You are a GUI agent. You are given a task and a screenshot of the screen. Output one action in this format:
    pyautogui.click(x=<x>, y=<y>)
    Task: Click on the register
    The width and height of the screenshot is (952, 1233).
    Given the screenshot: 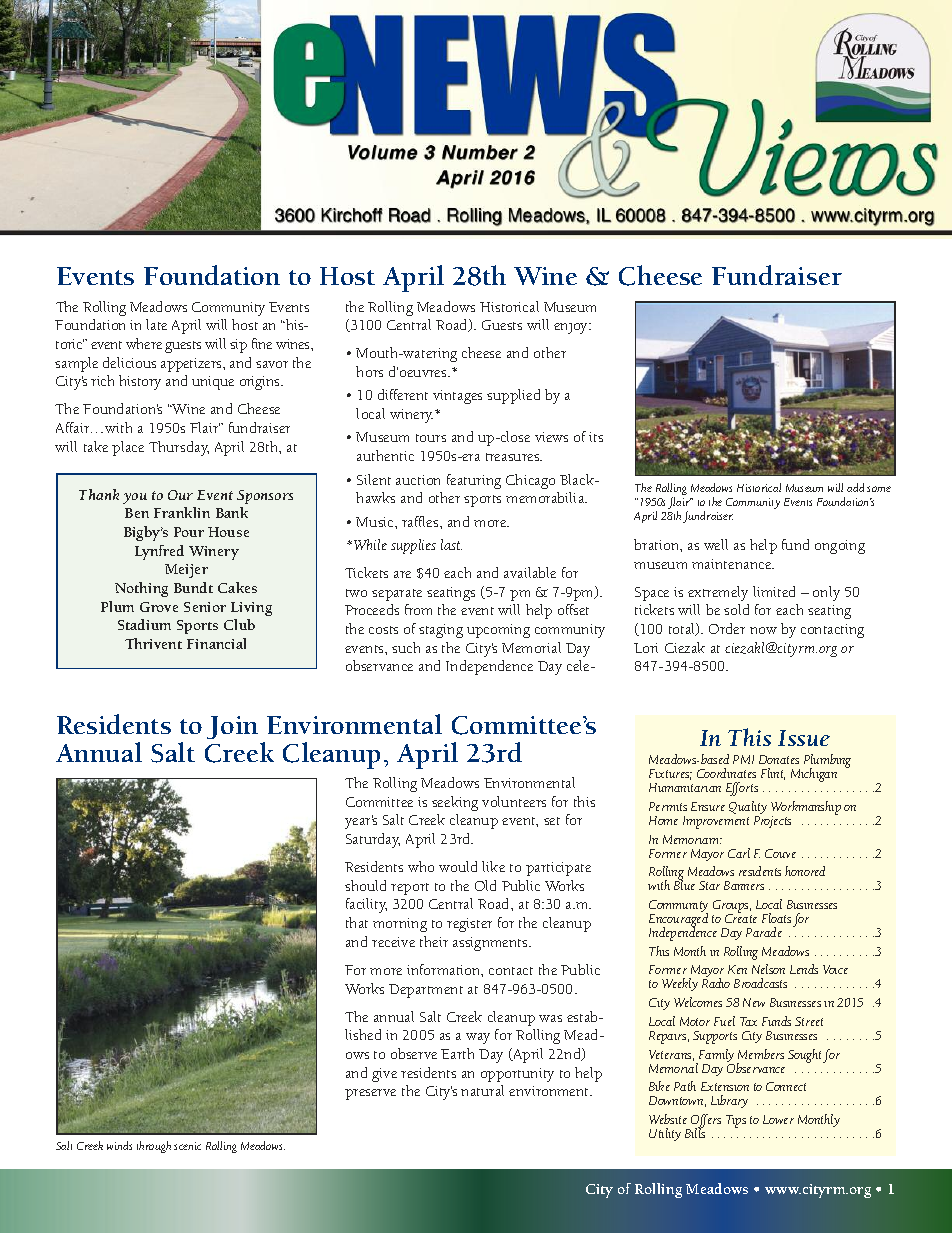 What is the action you would take?
    pyautogui.click(x=469, y=925)
